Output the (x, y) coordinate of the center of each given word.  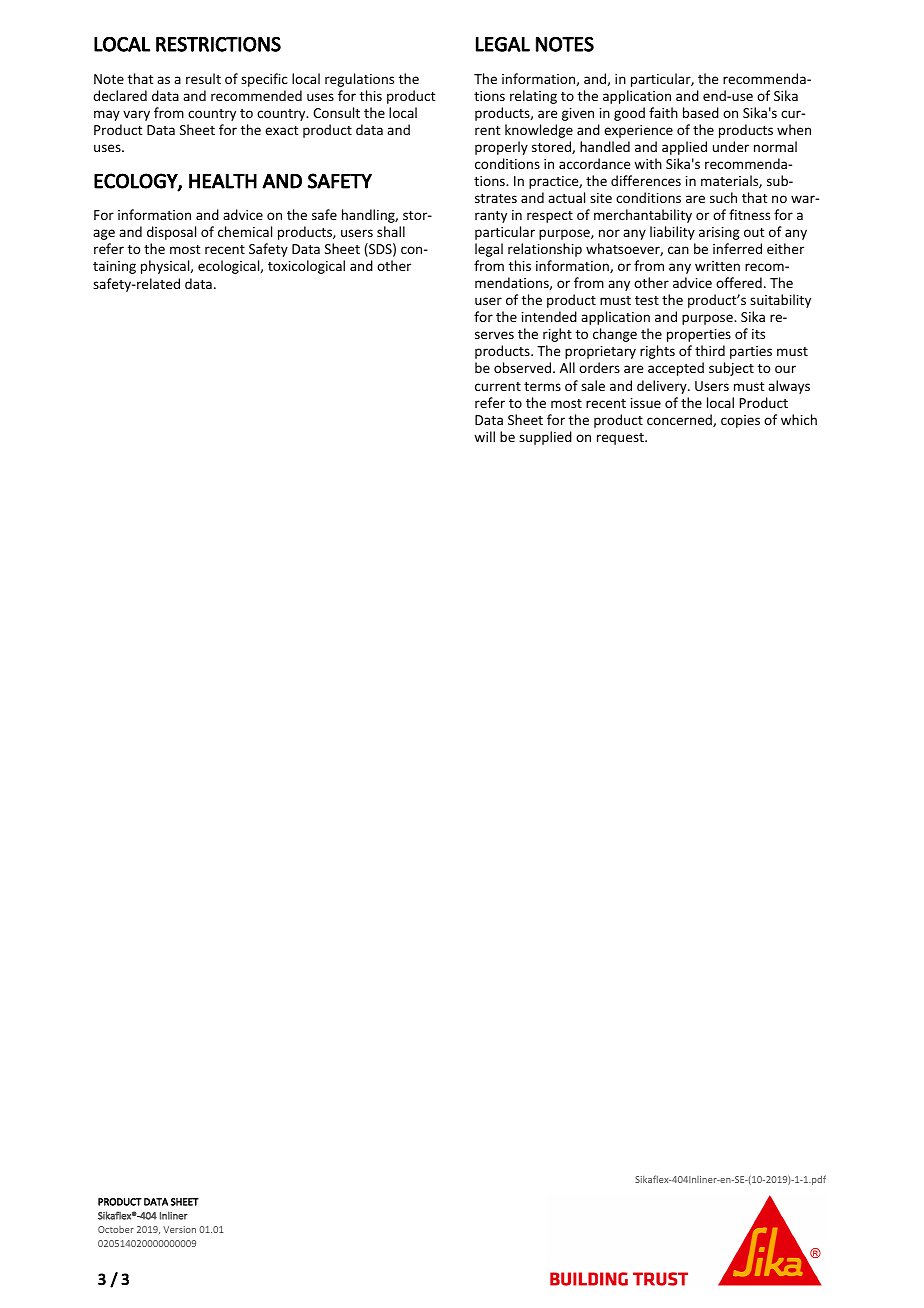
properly (501, 148)
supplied (545, 438)
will (484, 436)
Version (179, 1229)
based (701, 112)
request (621, 439)
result (203, 78)
